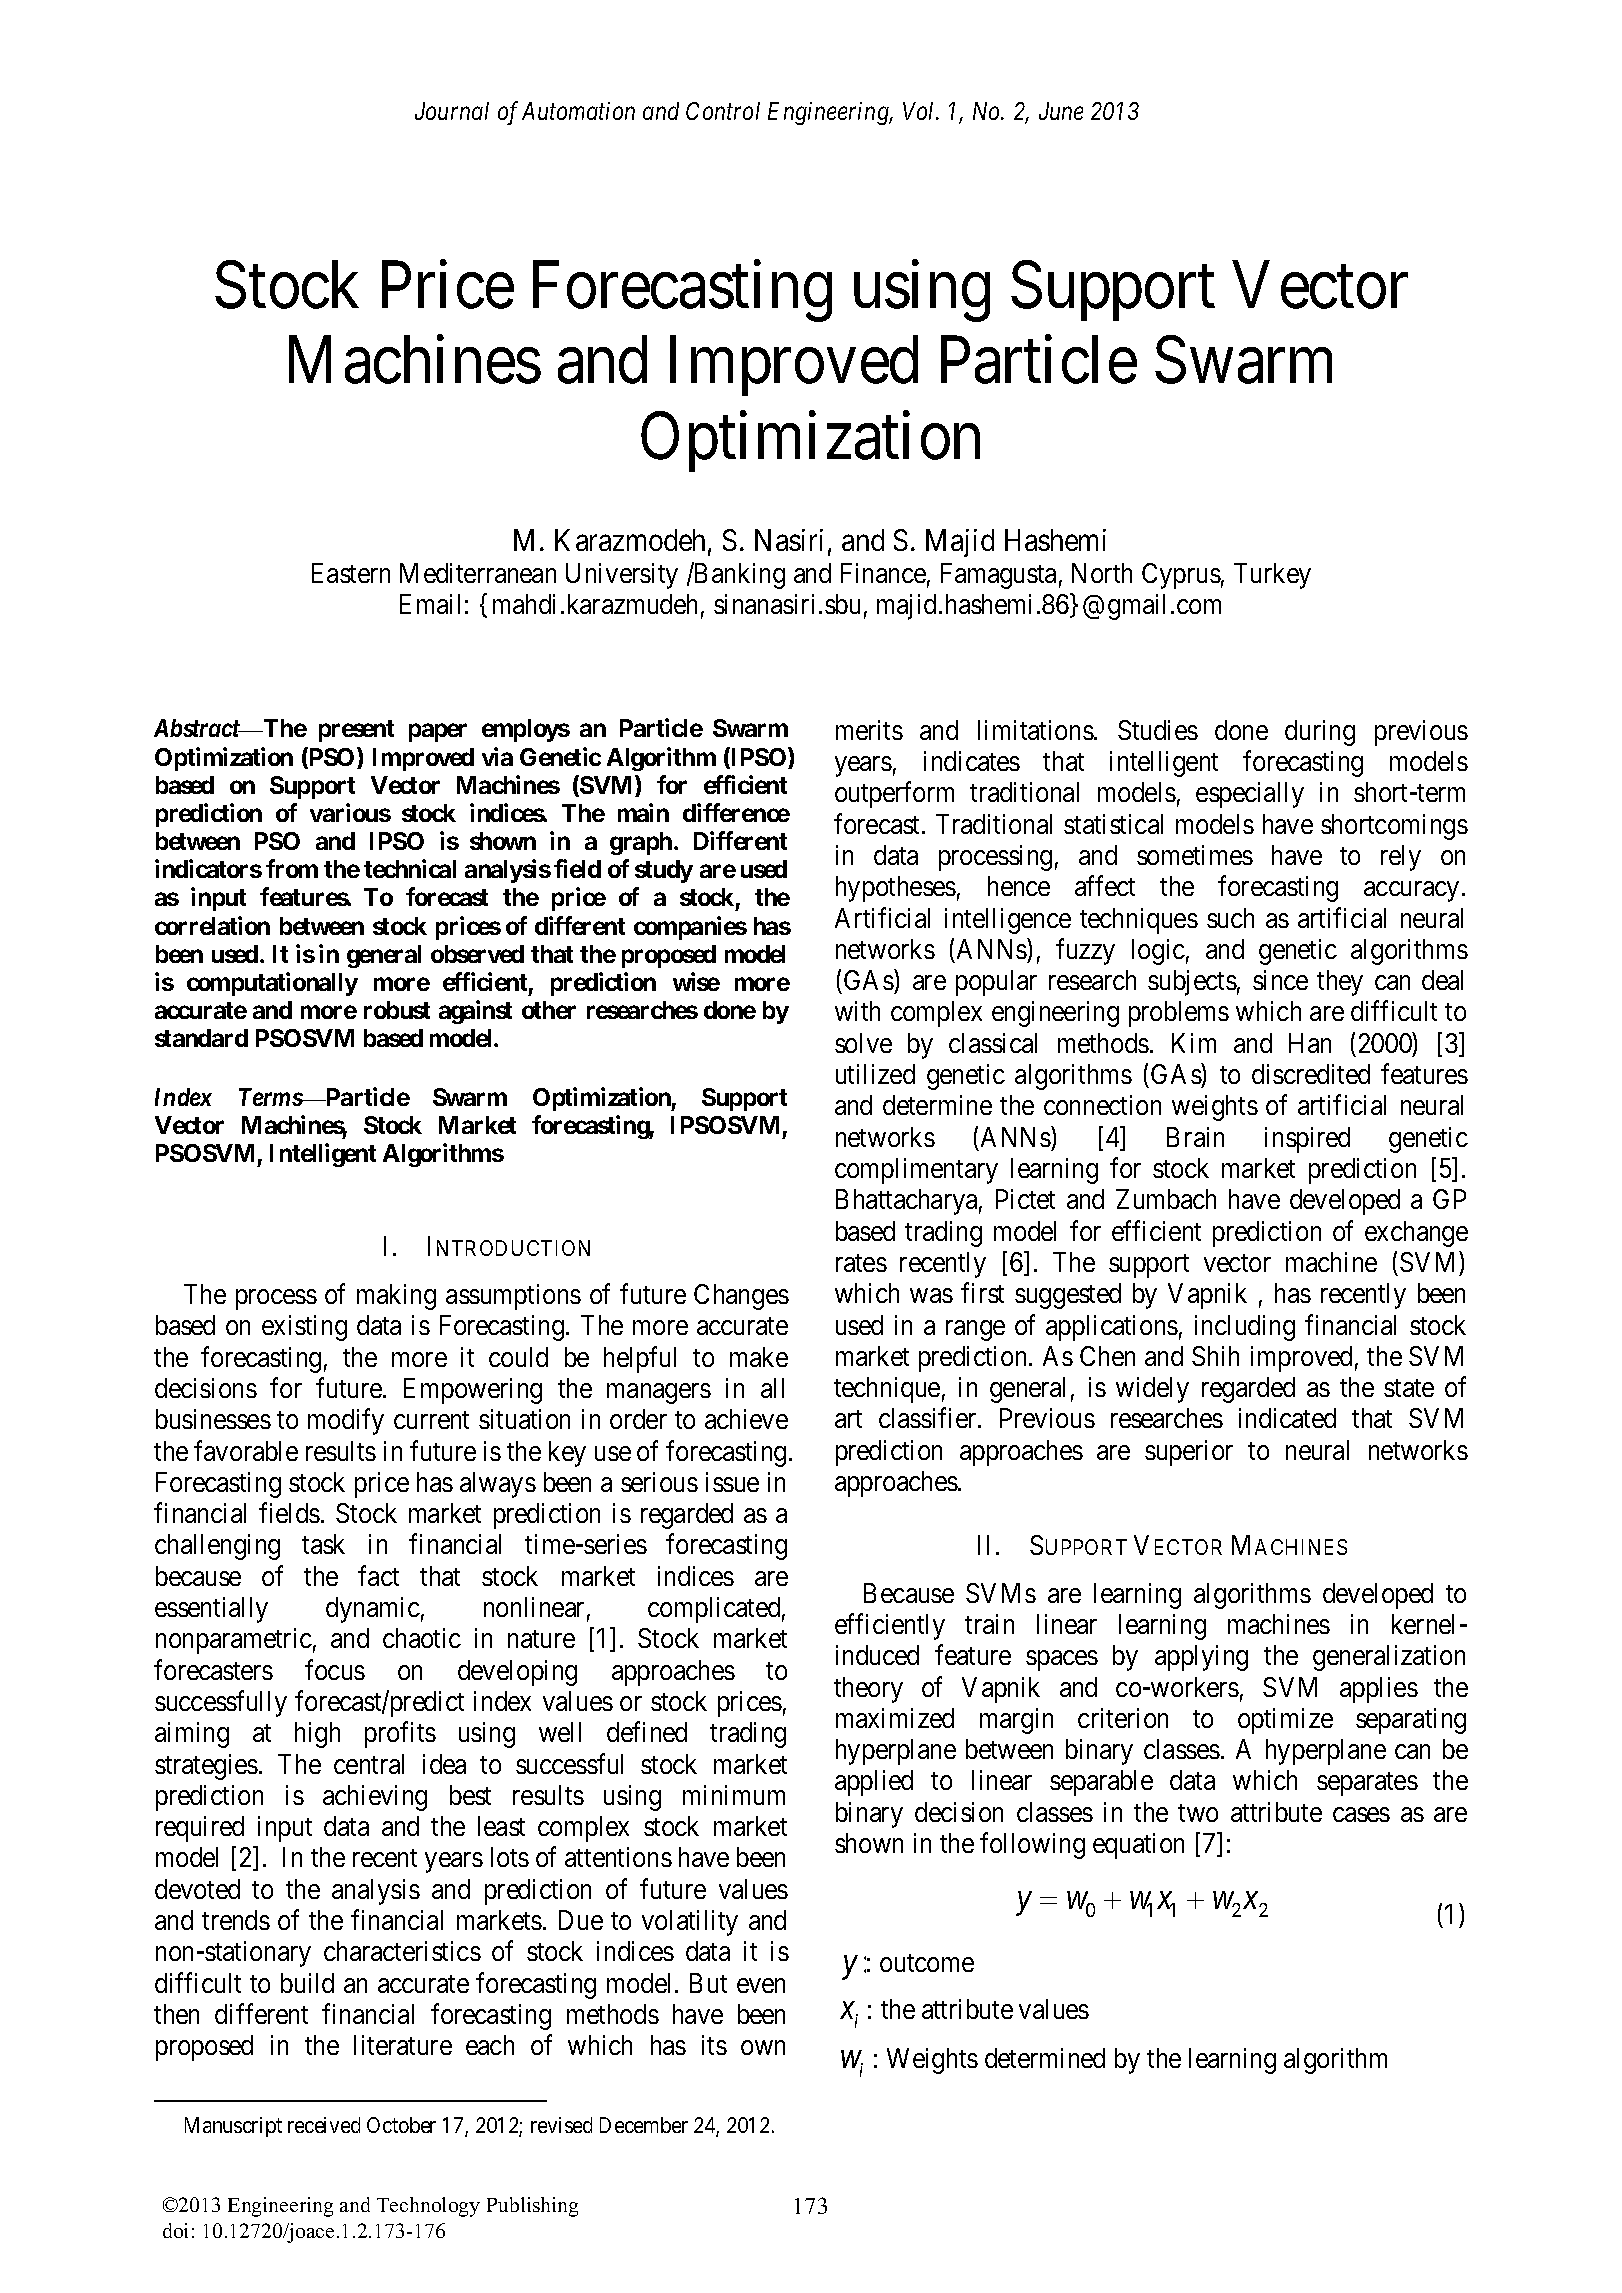 The height and width of the document is (2293, 1622). I want to click on indicated, so click(1287, 1418).
